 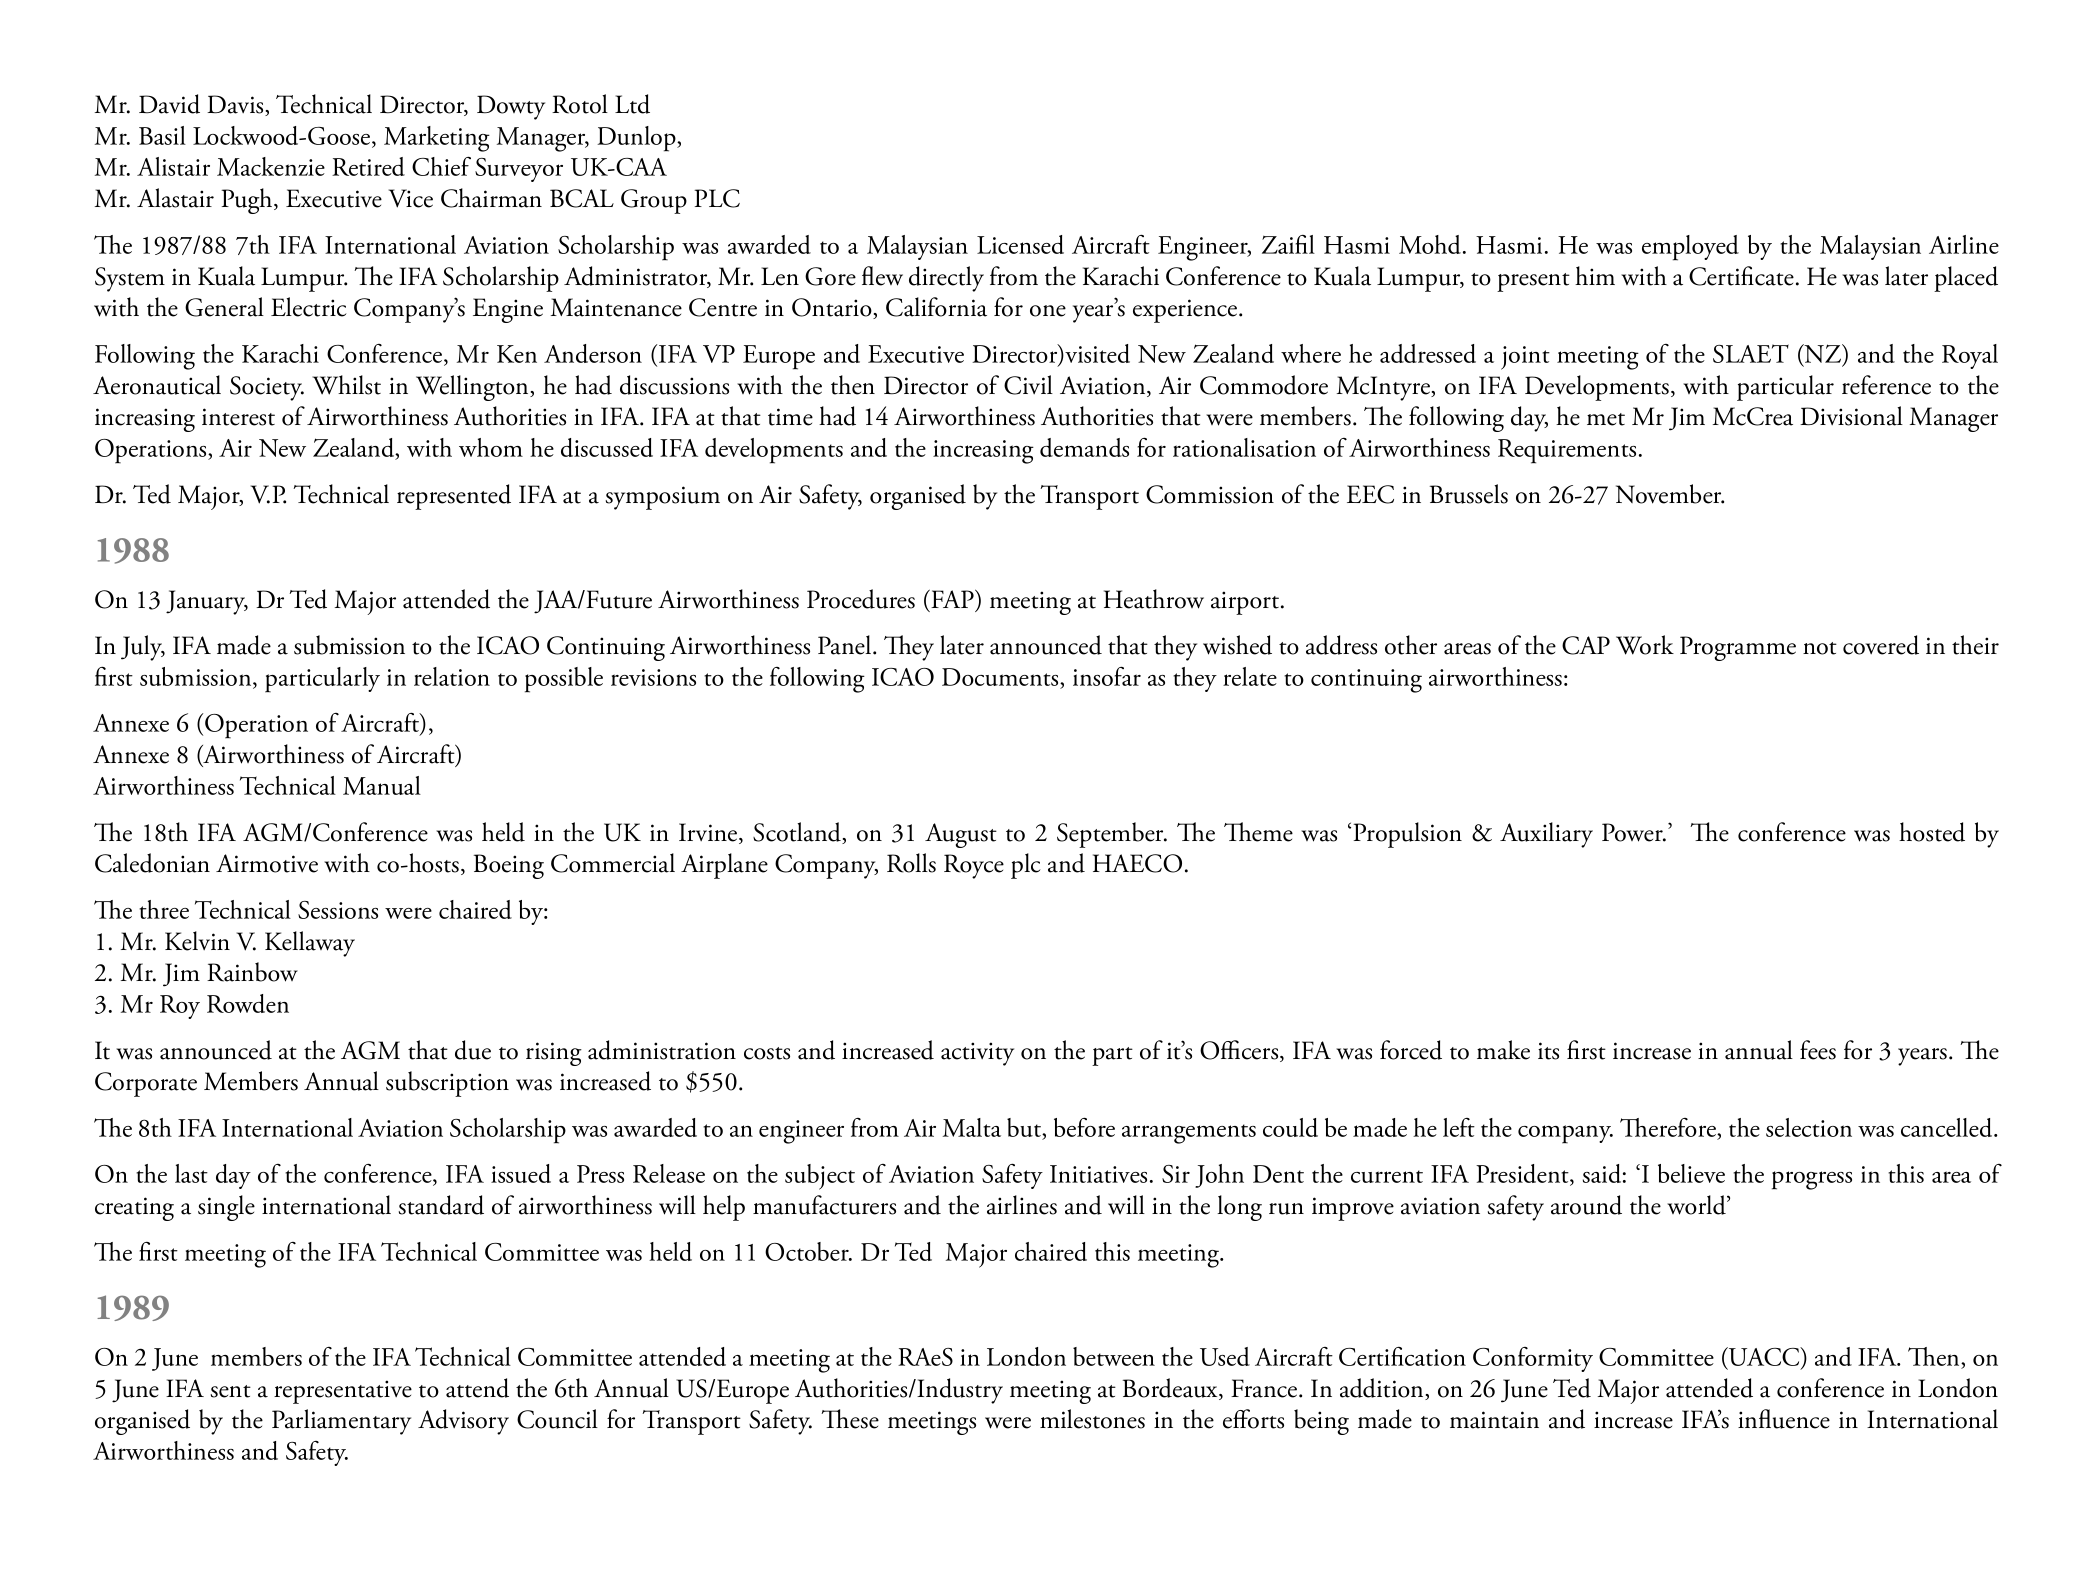 What do you see at coordinates (1020, 244) in the screenshot?
I see `Licensed` at bounding box center [1020, 244].
